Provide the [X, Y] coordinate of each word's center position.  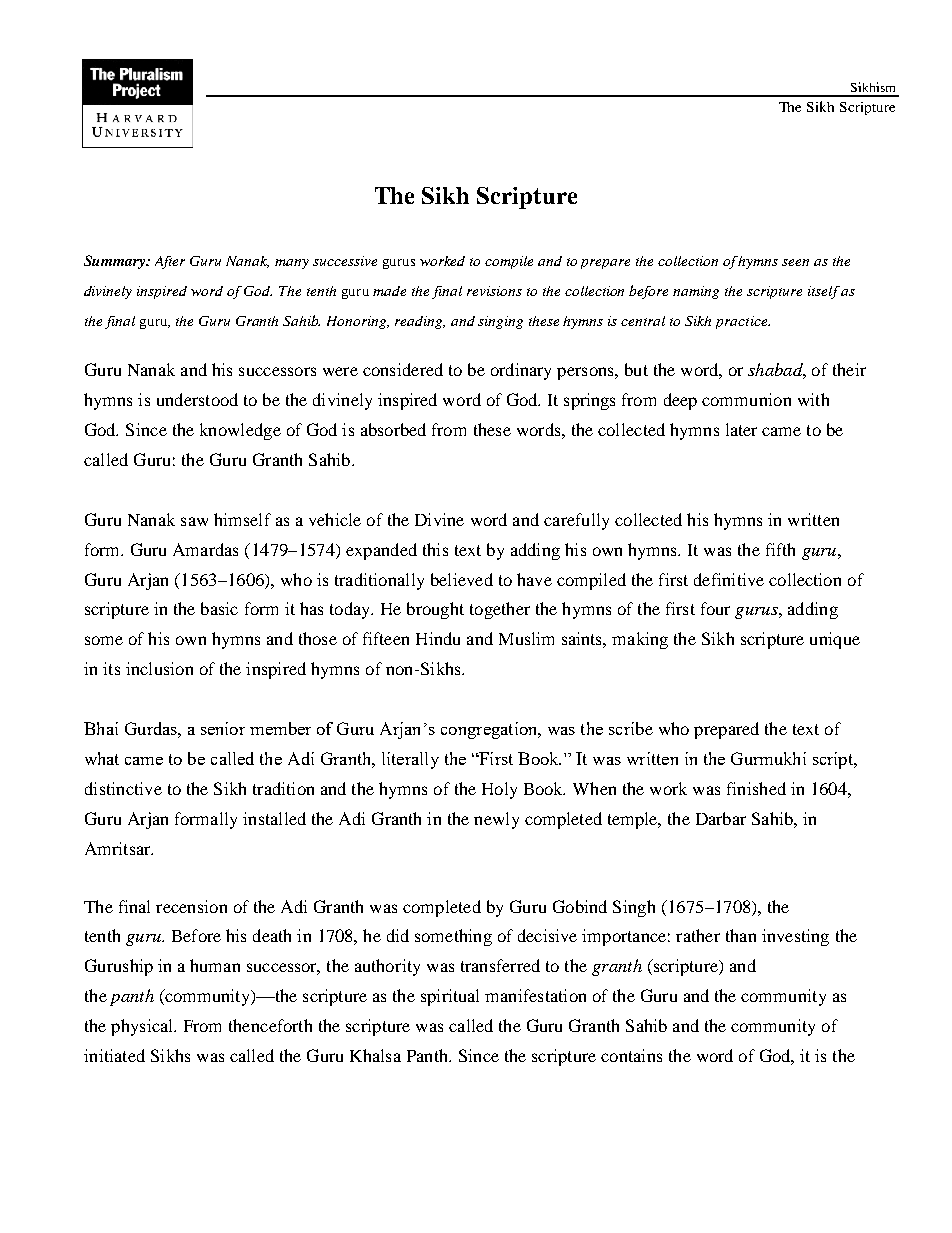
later [741, 429]
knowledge [240, 431]
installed [274, 818]
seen [795, 262]
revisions [494, 291]
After [170, 262]
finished [756, 788]
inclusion [159, 668]
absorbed [393, 429]
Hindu [438, 638]
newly [496, 820]
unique [835, 640]
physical [143, 1027]
